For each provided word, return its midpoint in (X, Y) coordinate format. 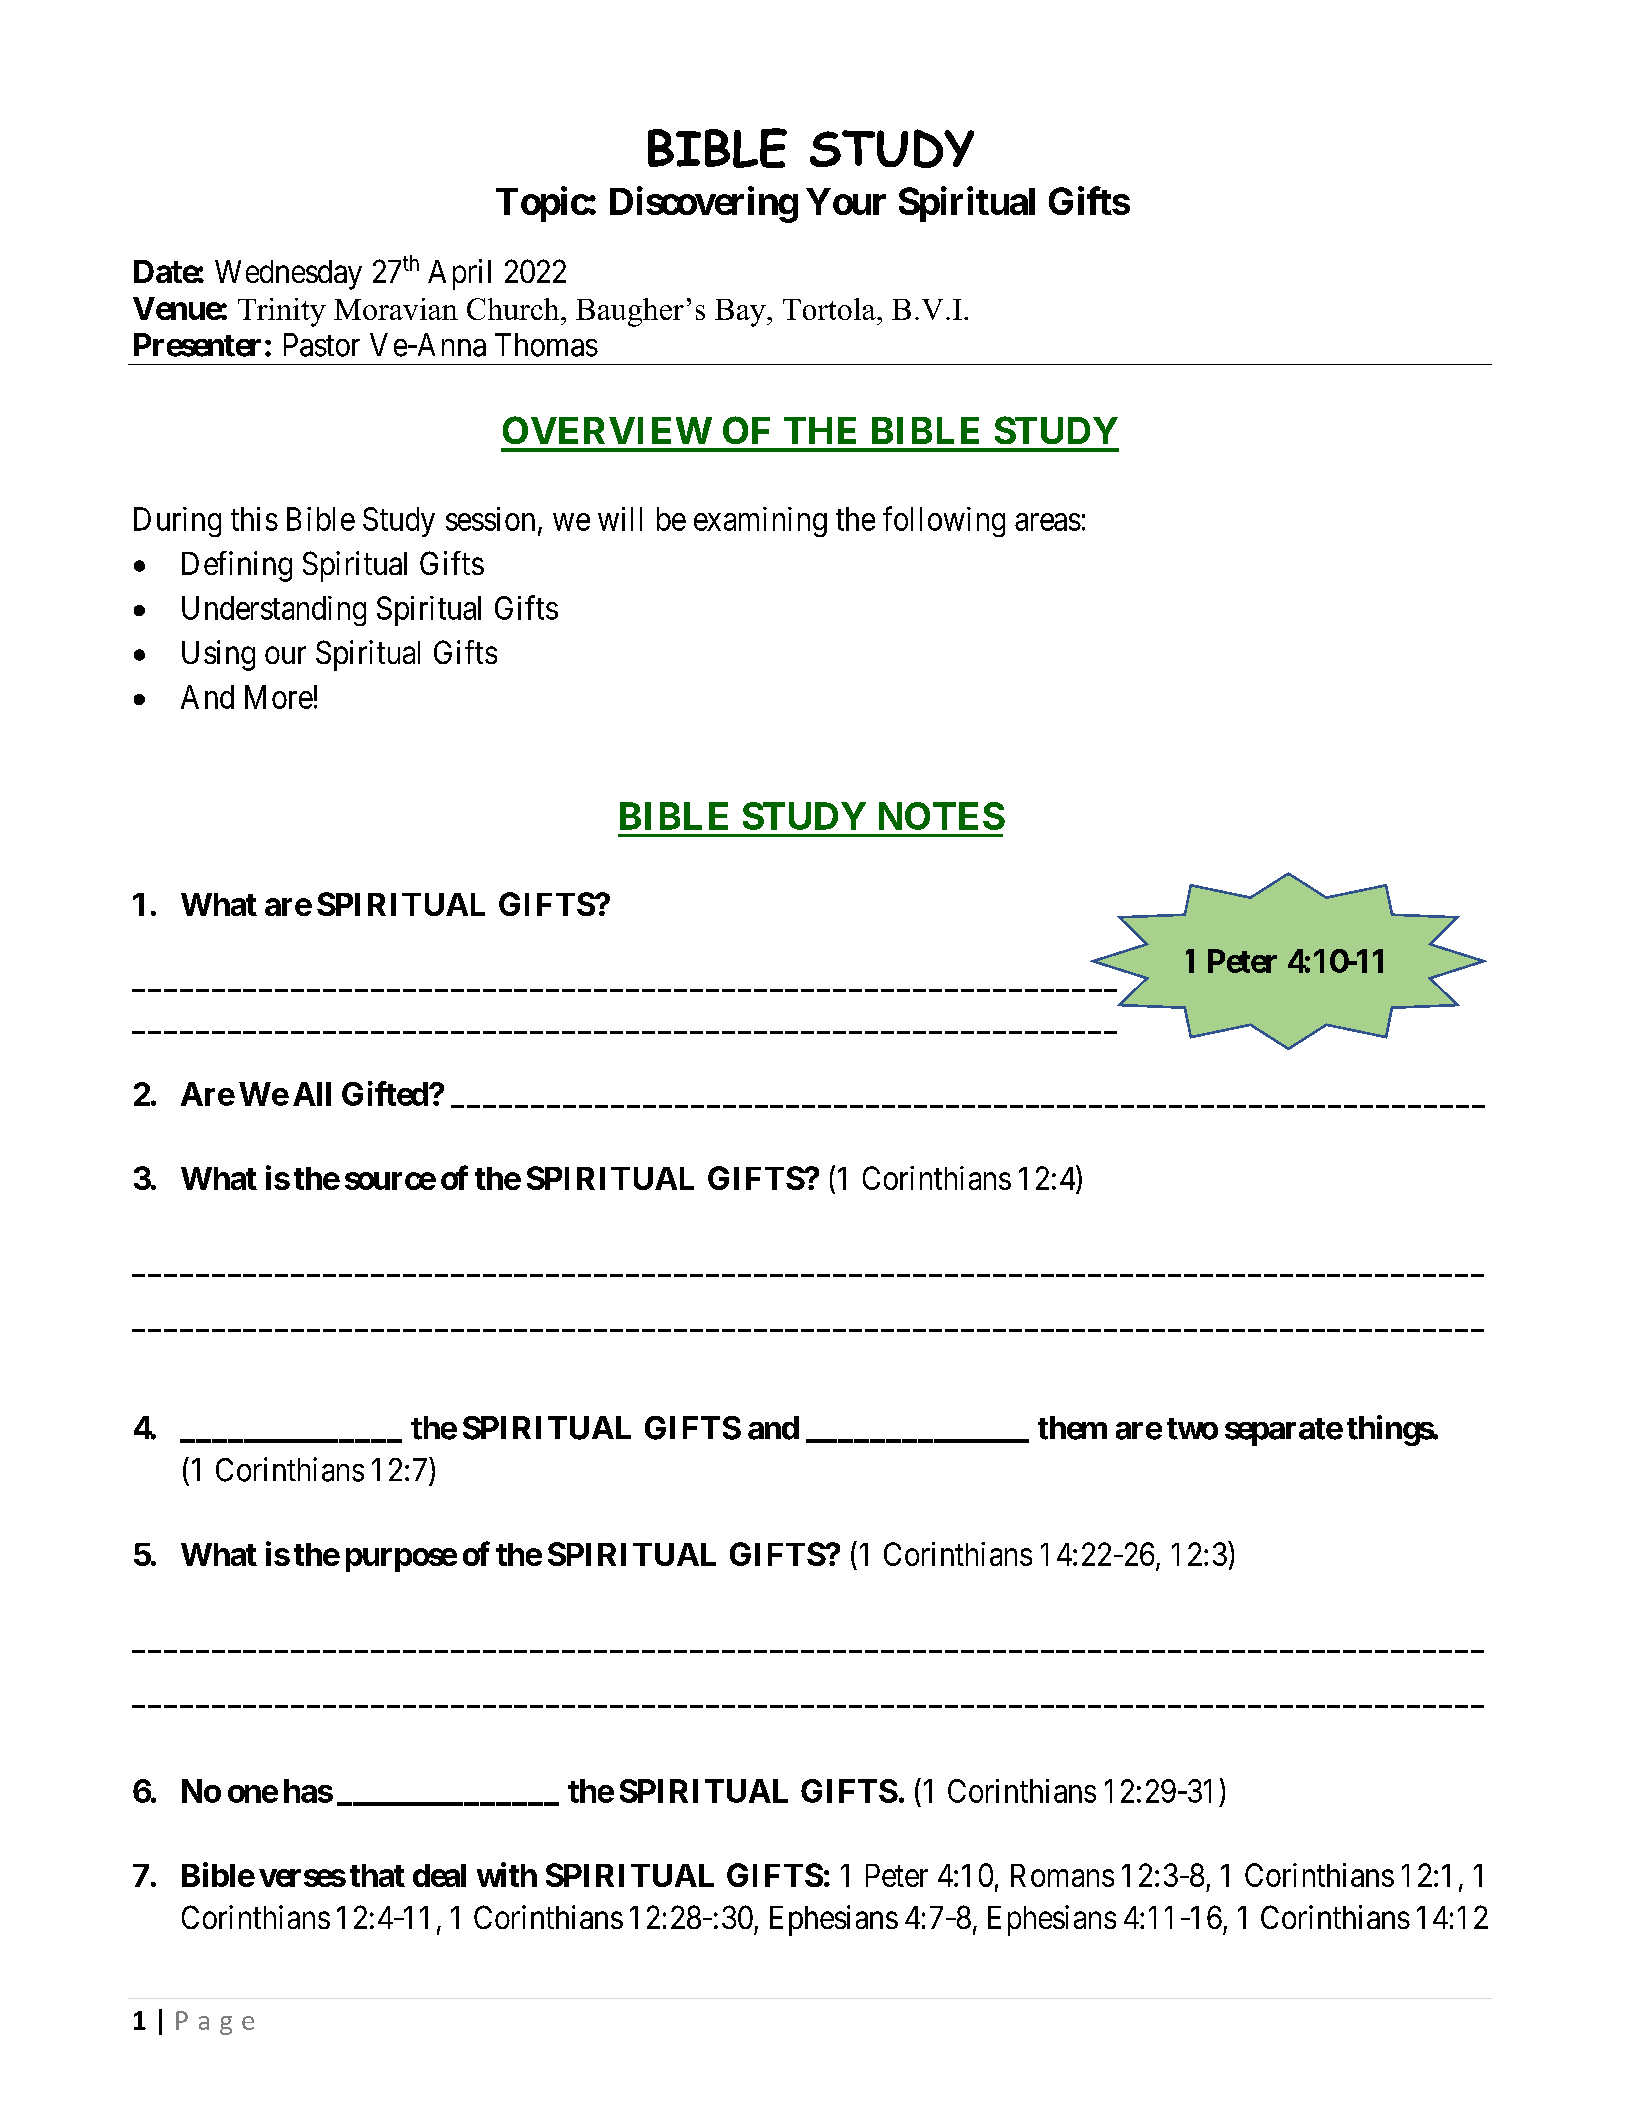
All (312, 1094)
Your (846, 201)
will (620, 519)
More (279, 697)
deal (439, 1875)
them (1072, 1428)
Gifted (385, 1093)
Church (514, 309)
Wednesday (288, 275)
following (944, 521)
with (507, 1874)
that (377, 1875)
